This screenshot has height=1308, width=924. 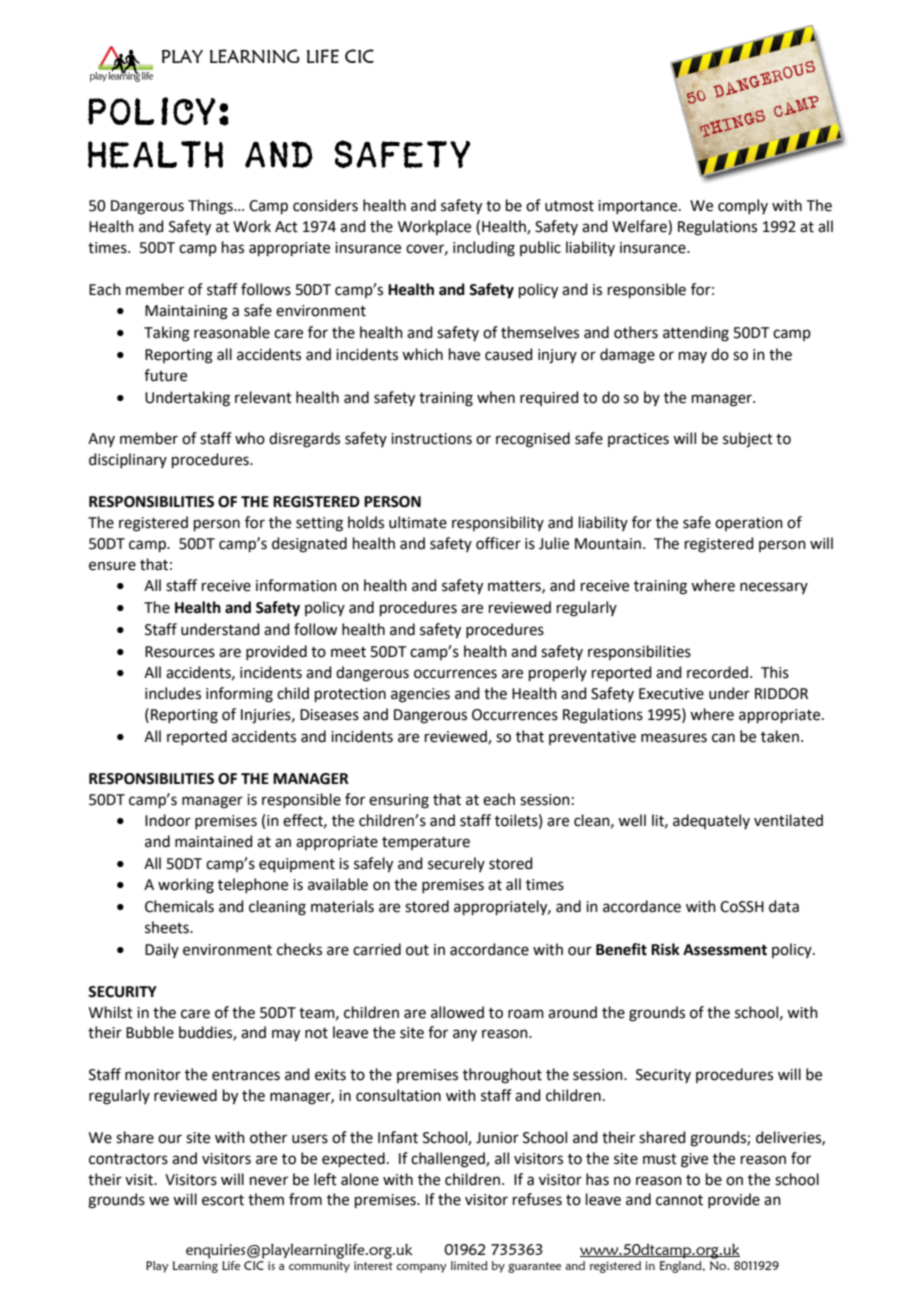 I want to click on limited, so click(x=469, y=1265).
